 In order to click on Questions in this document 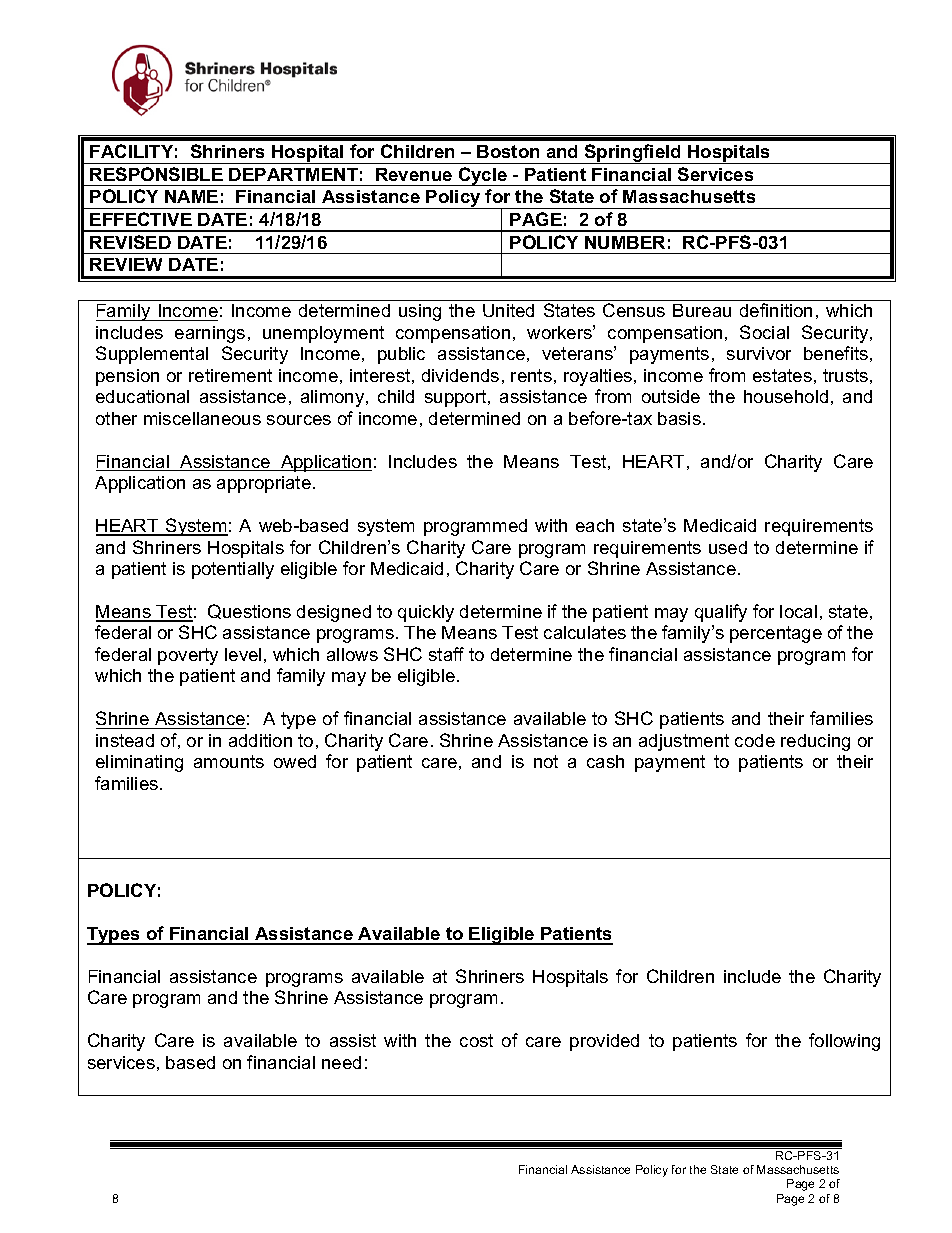, I will do `click(249, 611)`.
